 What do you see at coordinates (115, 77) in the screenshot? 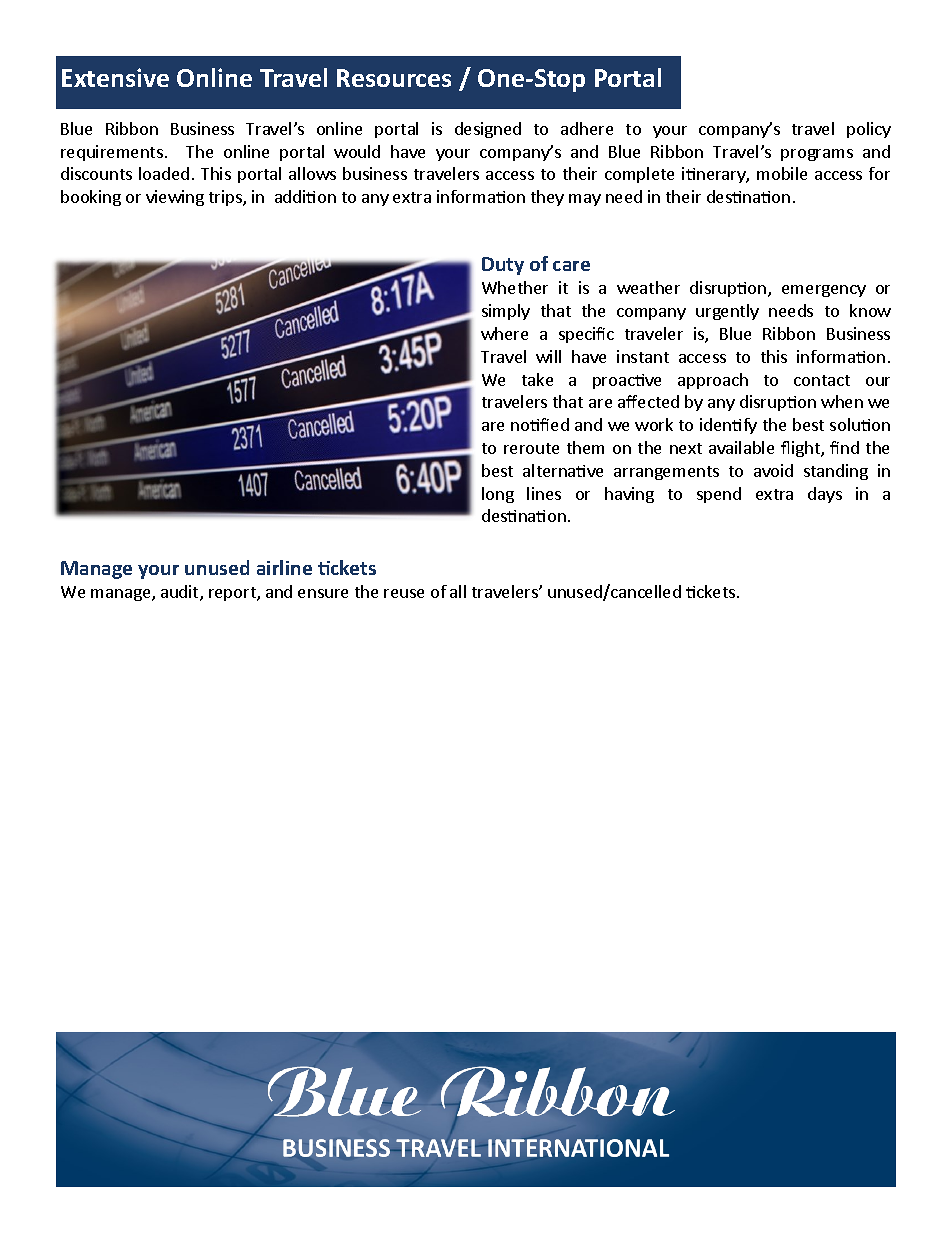
I see `Extensive` at bounding box center [115, 77].
